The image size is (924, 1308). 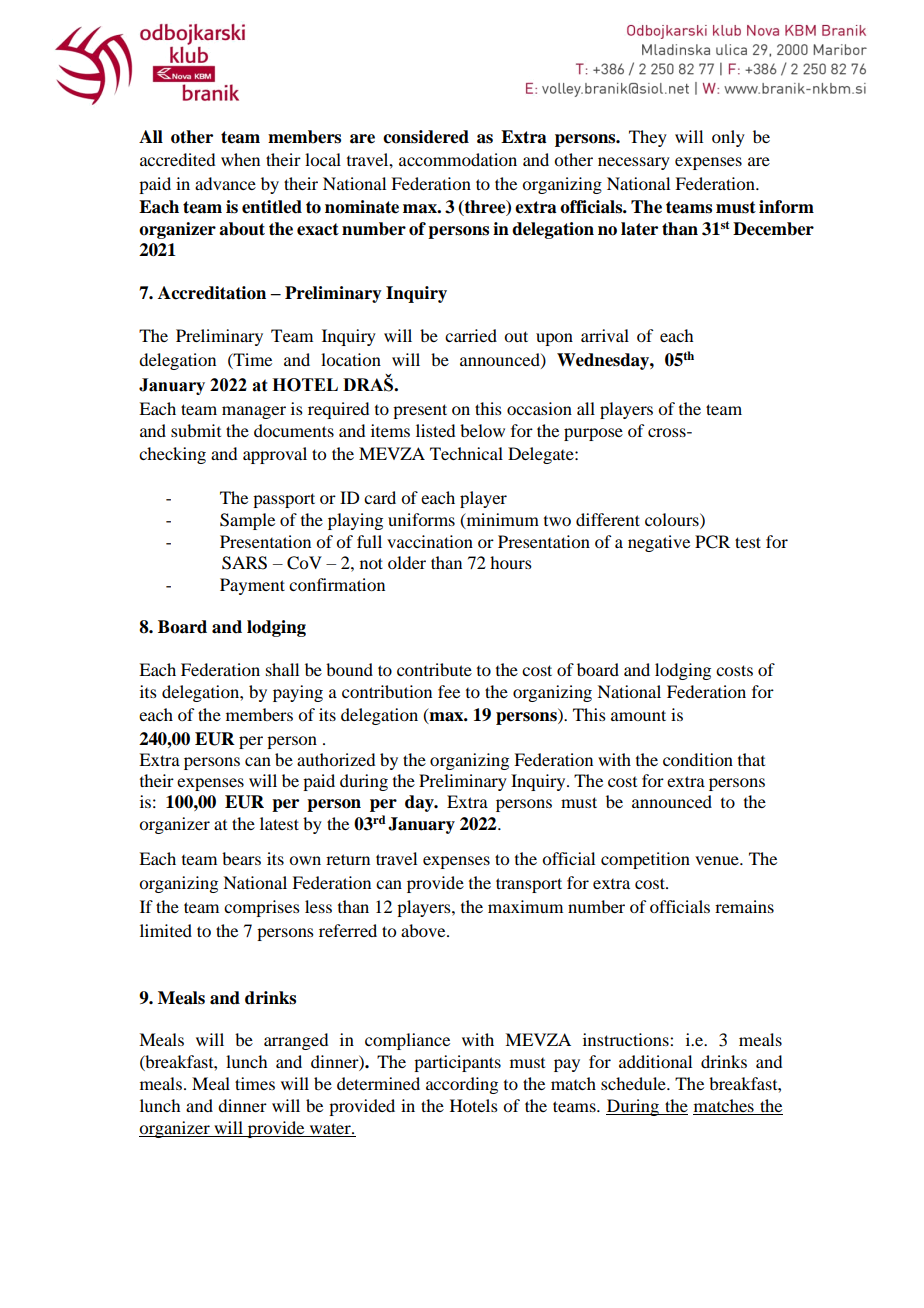 What do you see at coordinates (728, 138) in the document?
I see `only` at bounding box center [728, 138].
